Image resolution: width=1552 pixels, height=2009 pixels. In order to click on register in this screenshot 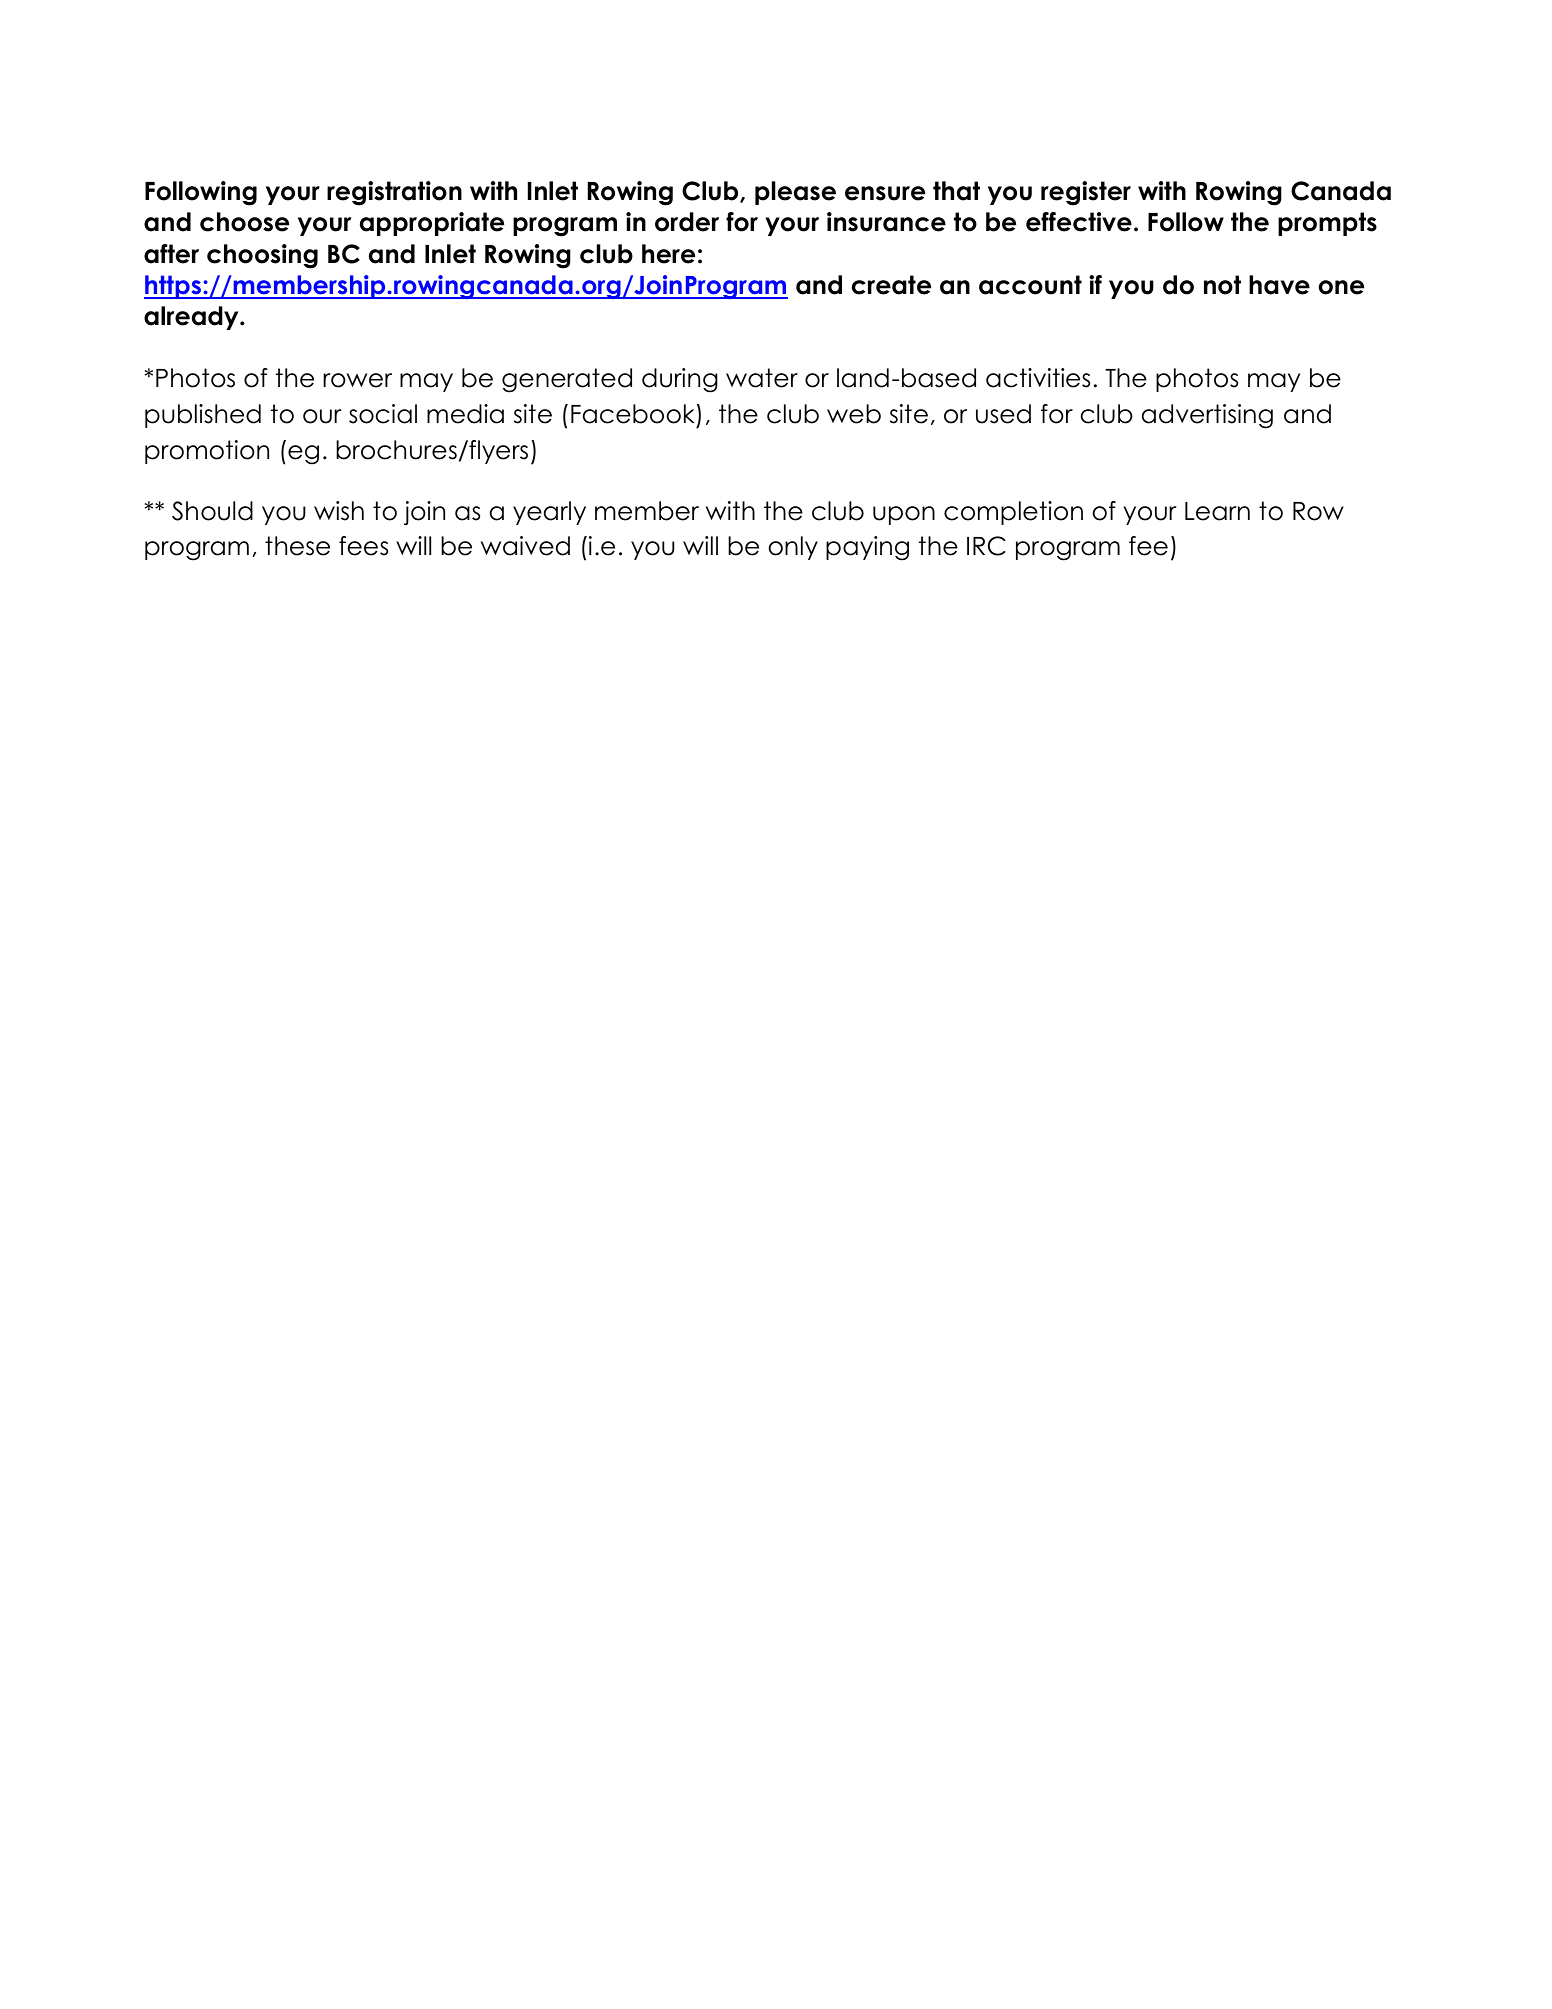, I will do `click(1086, 193)`.
